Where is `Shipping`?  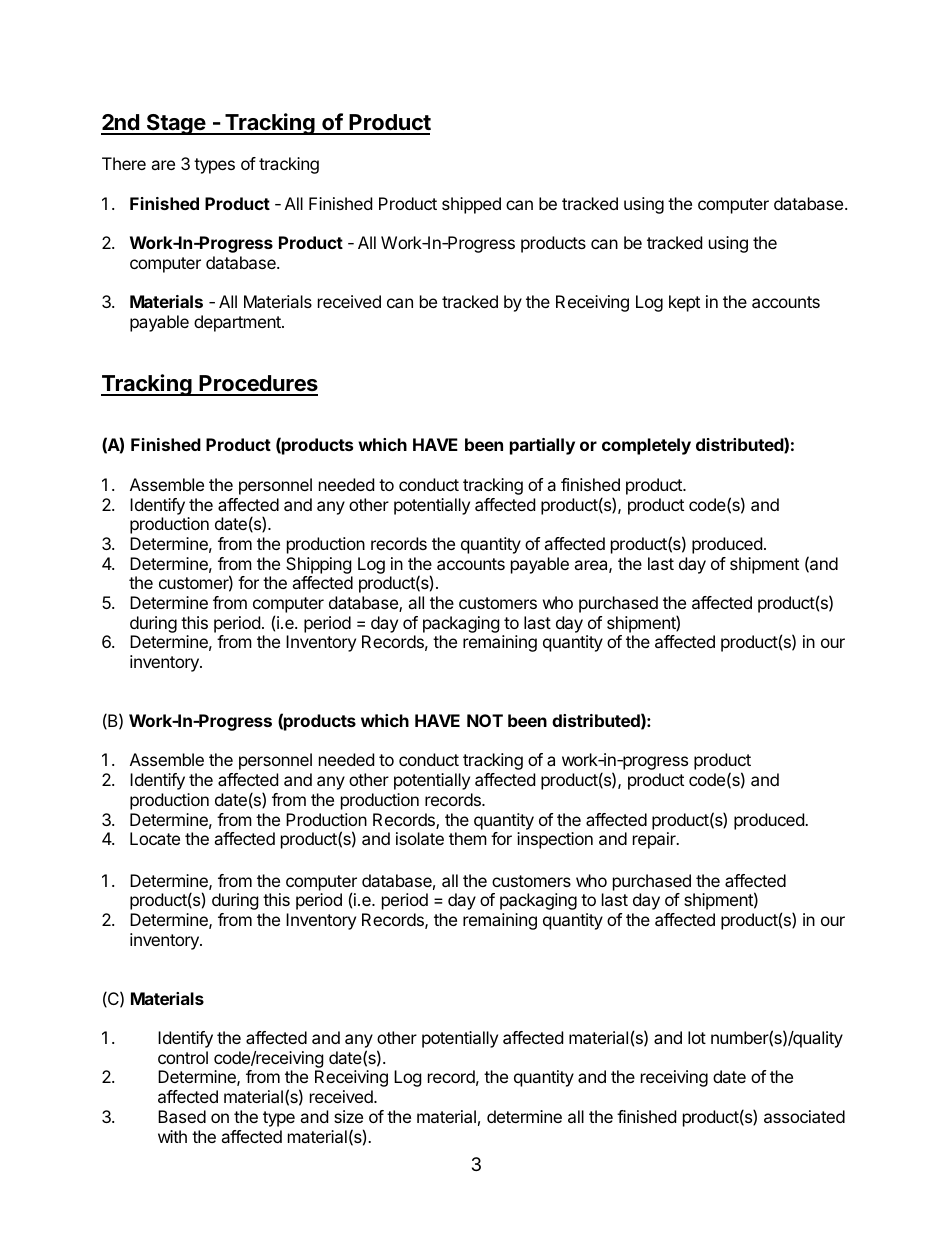 Shipping is located at coordinates (319, 565).
